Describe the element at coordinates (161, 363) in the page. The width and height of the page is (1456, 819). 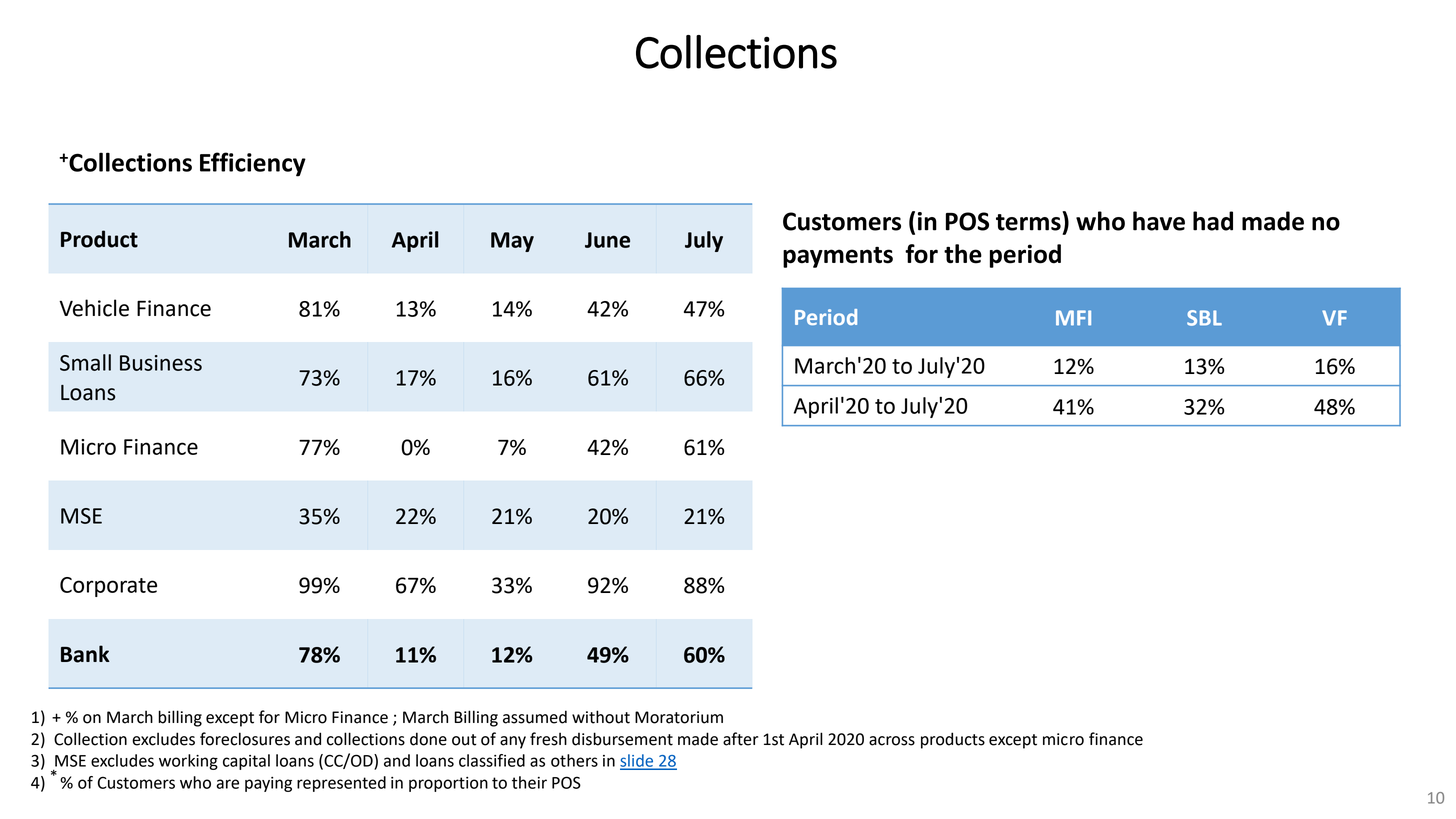
I see `Business` at that location.
